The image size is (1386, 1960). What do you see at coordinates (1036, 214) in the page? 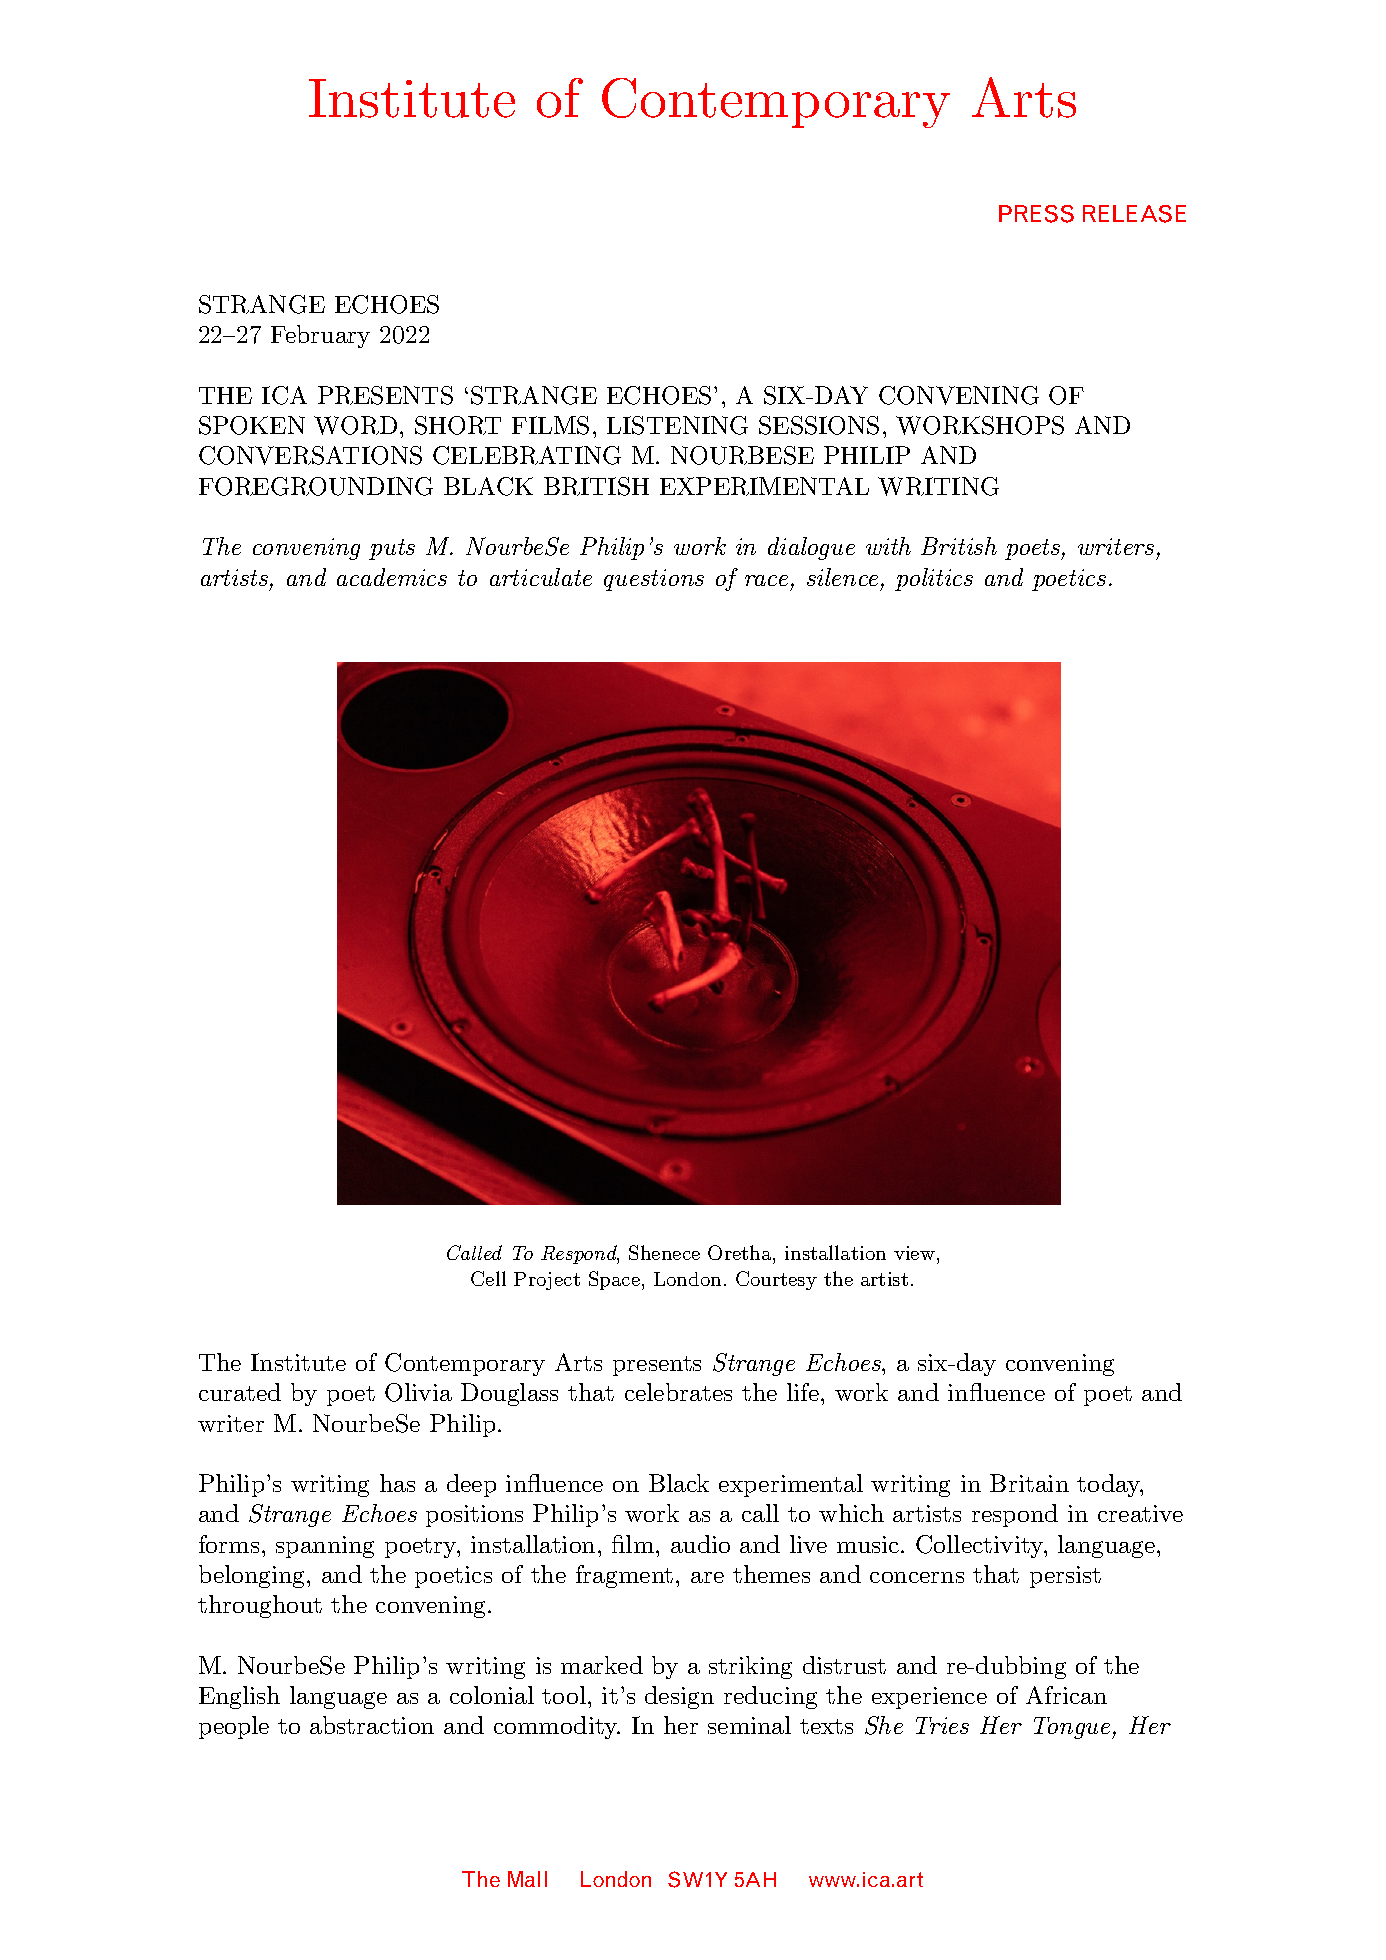
I see `PRESS` at bounding box center [1036, 214].
